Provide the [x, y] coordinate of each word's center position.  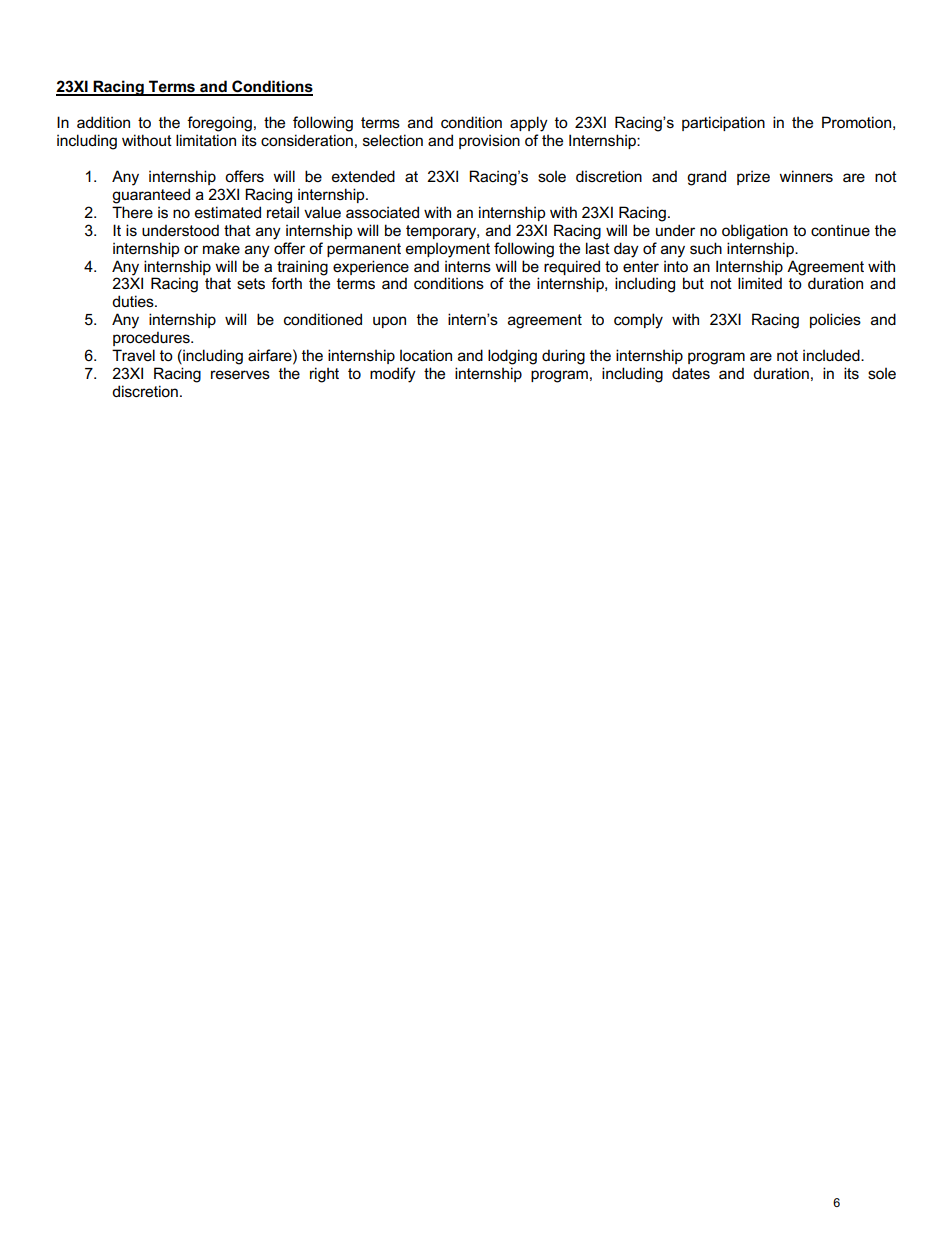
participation [723, 123]
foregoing [219, 124]
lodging [512, 357]
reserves [240, 374]
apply [529, 124]
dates [691, 373]
